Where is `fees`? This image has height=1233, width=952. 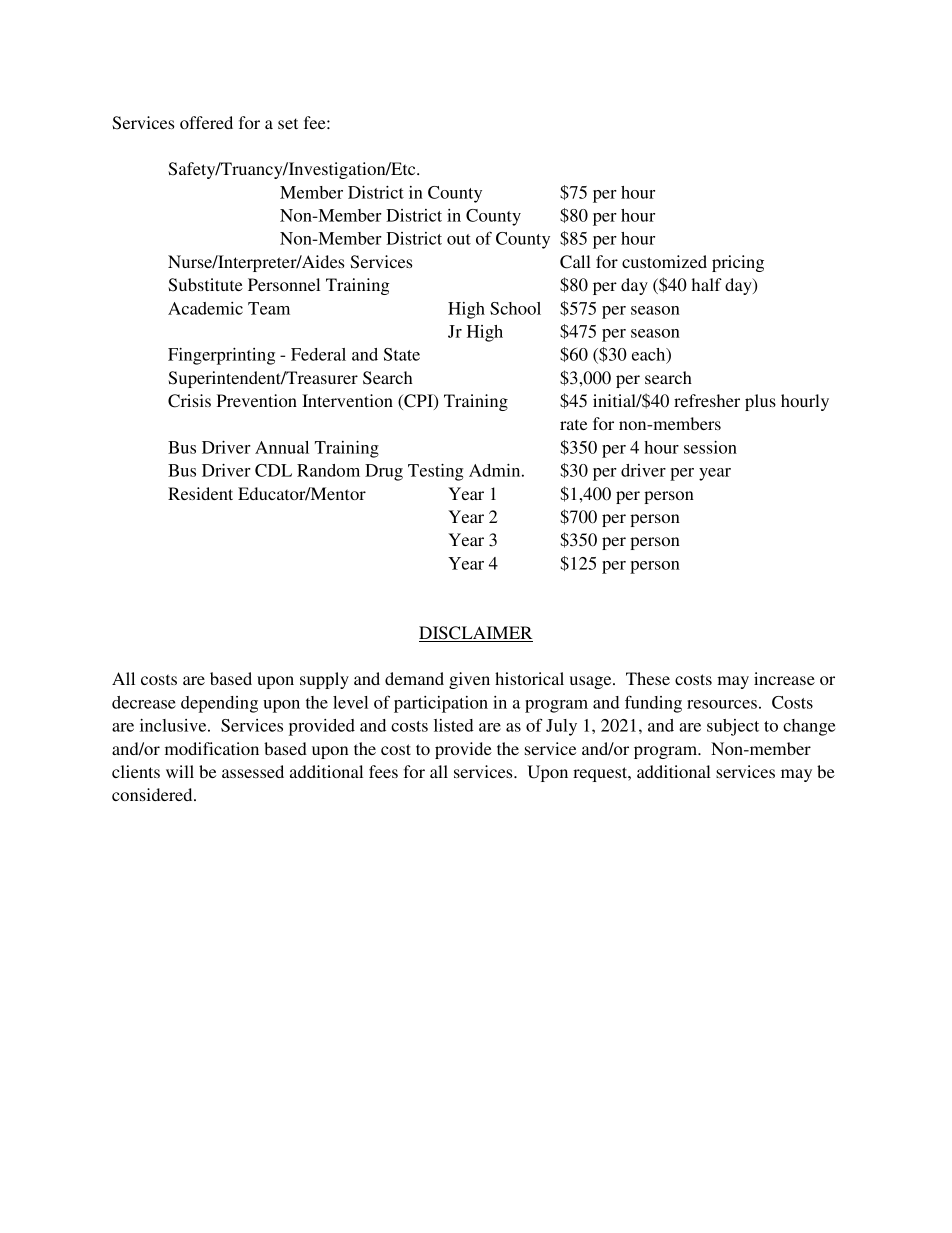
fees is located at coordinates (383, 771).
